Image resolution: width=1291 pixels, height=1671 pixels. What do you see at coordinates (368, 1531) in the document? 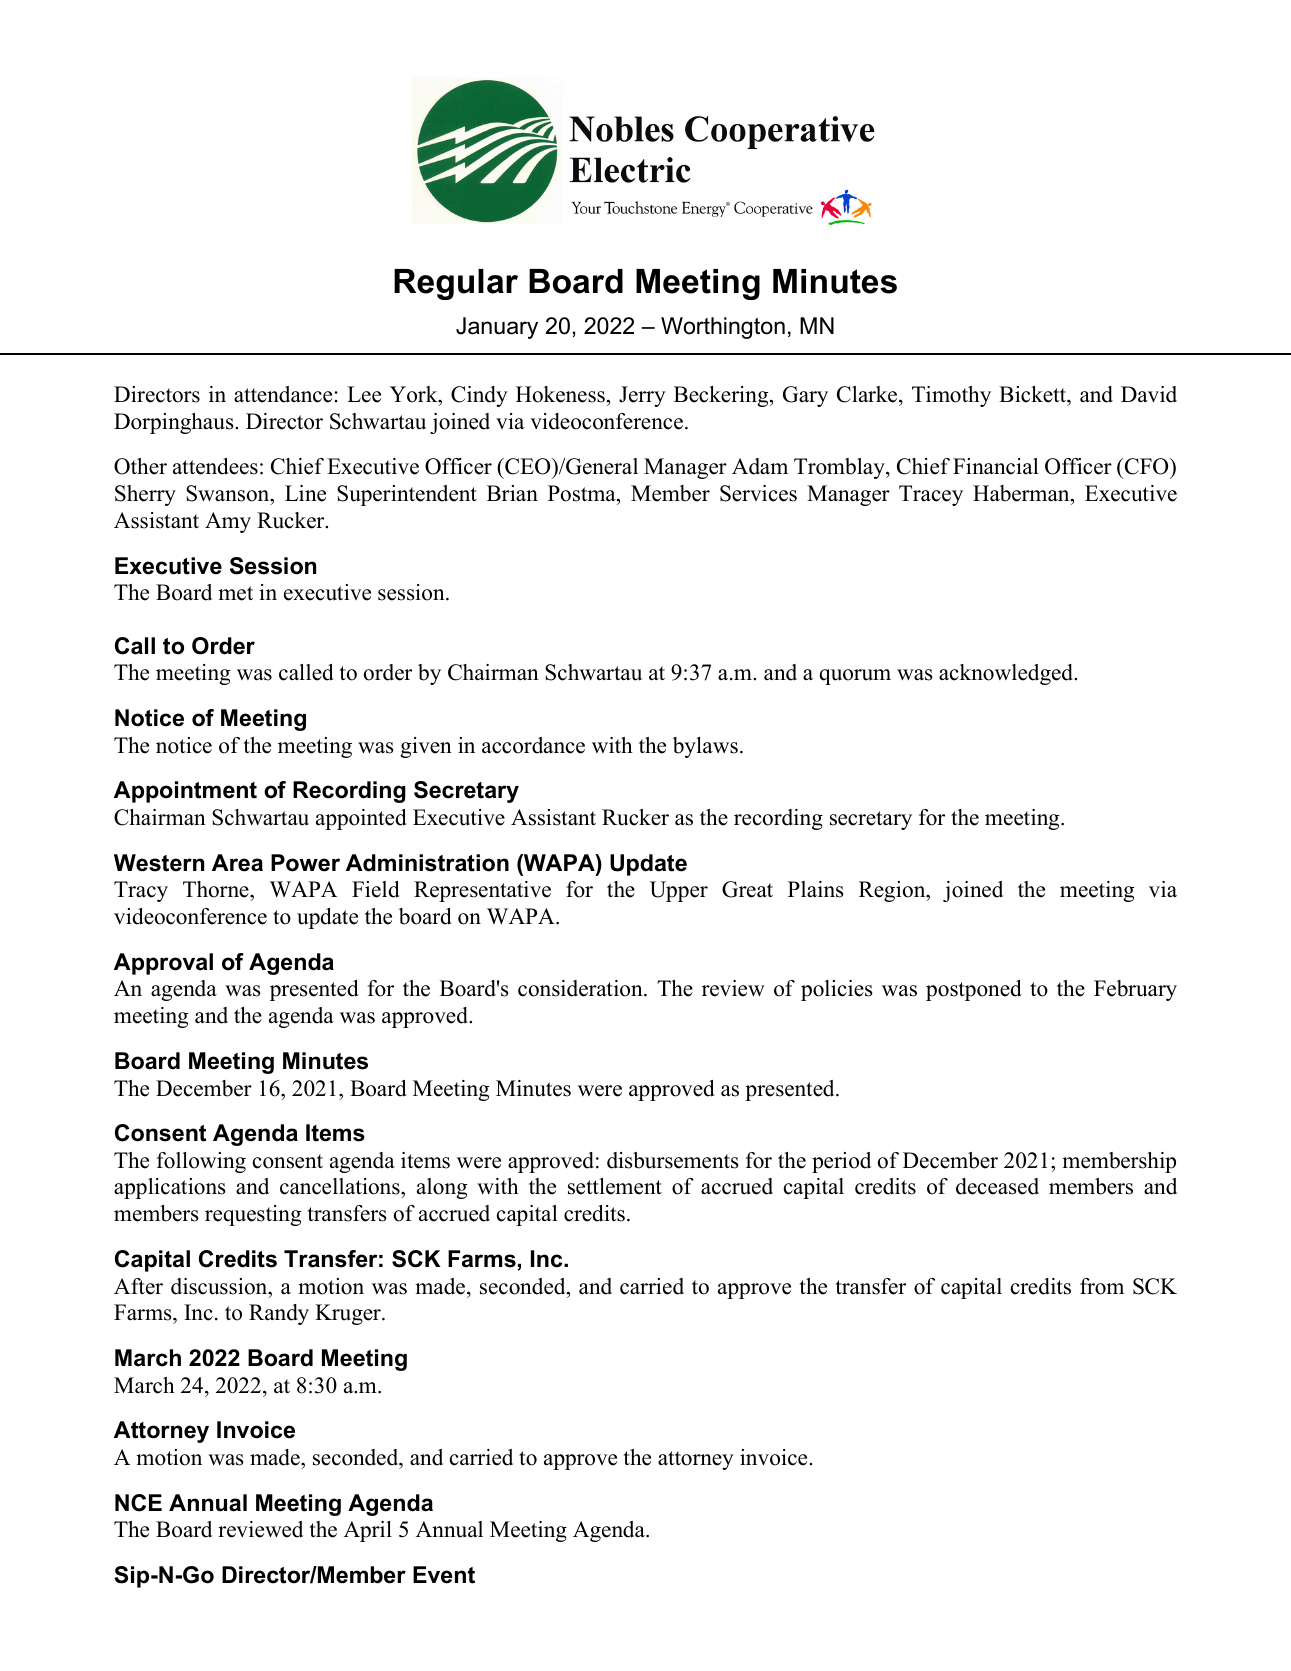
I see `April` at bounding box center [368, 1531].
